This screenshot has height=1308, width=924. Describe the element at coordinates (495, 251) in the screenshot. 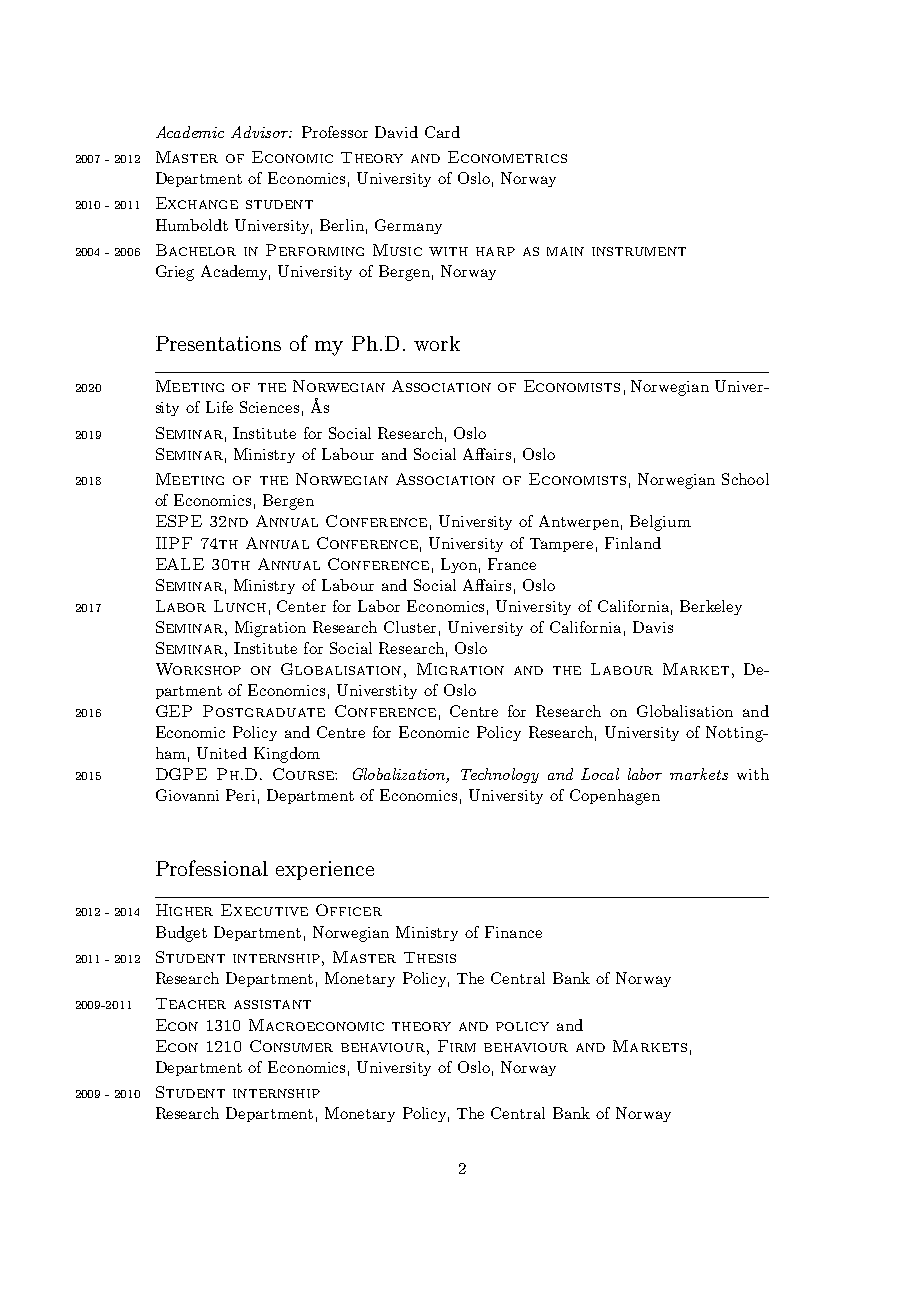

I see `harp` at that location.
